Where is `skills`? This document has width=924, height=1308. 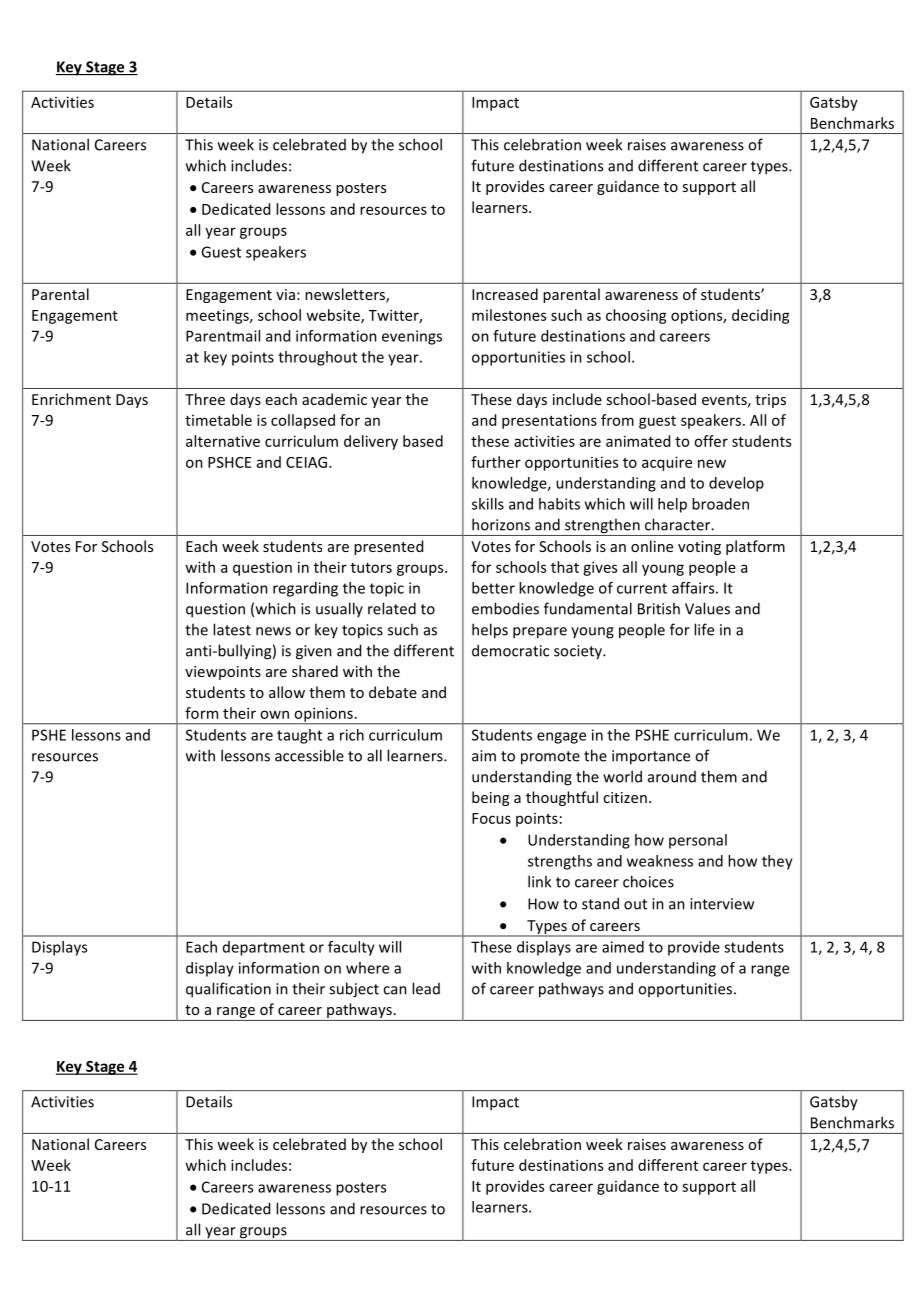
skills is located at coordinates (488, 504).
